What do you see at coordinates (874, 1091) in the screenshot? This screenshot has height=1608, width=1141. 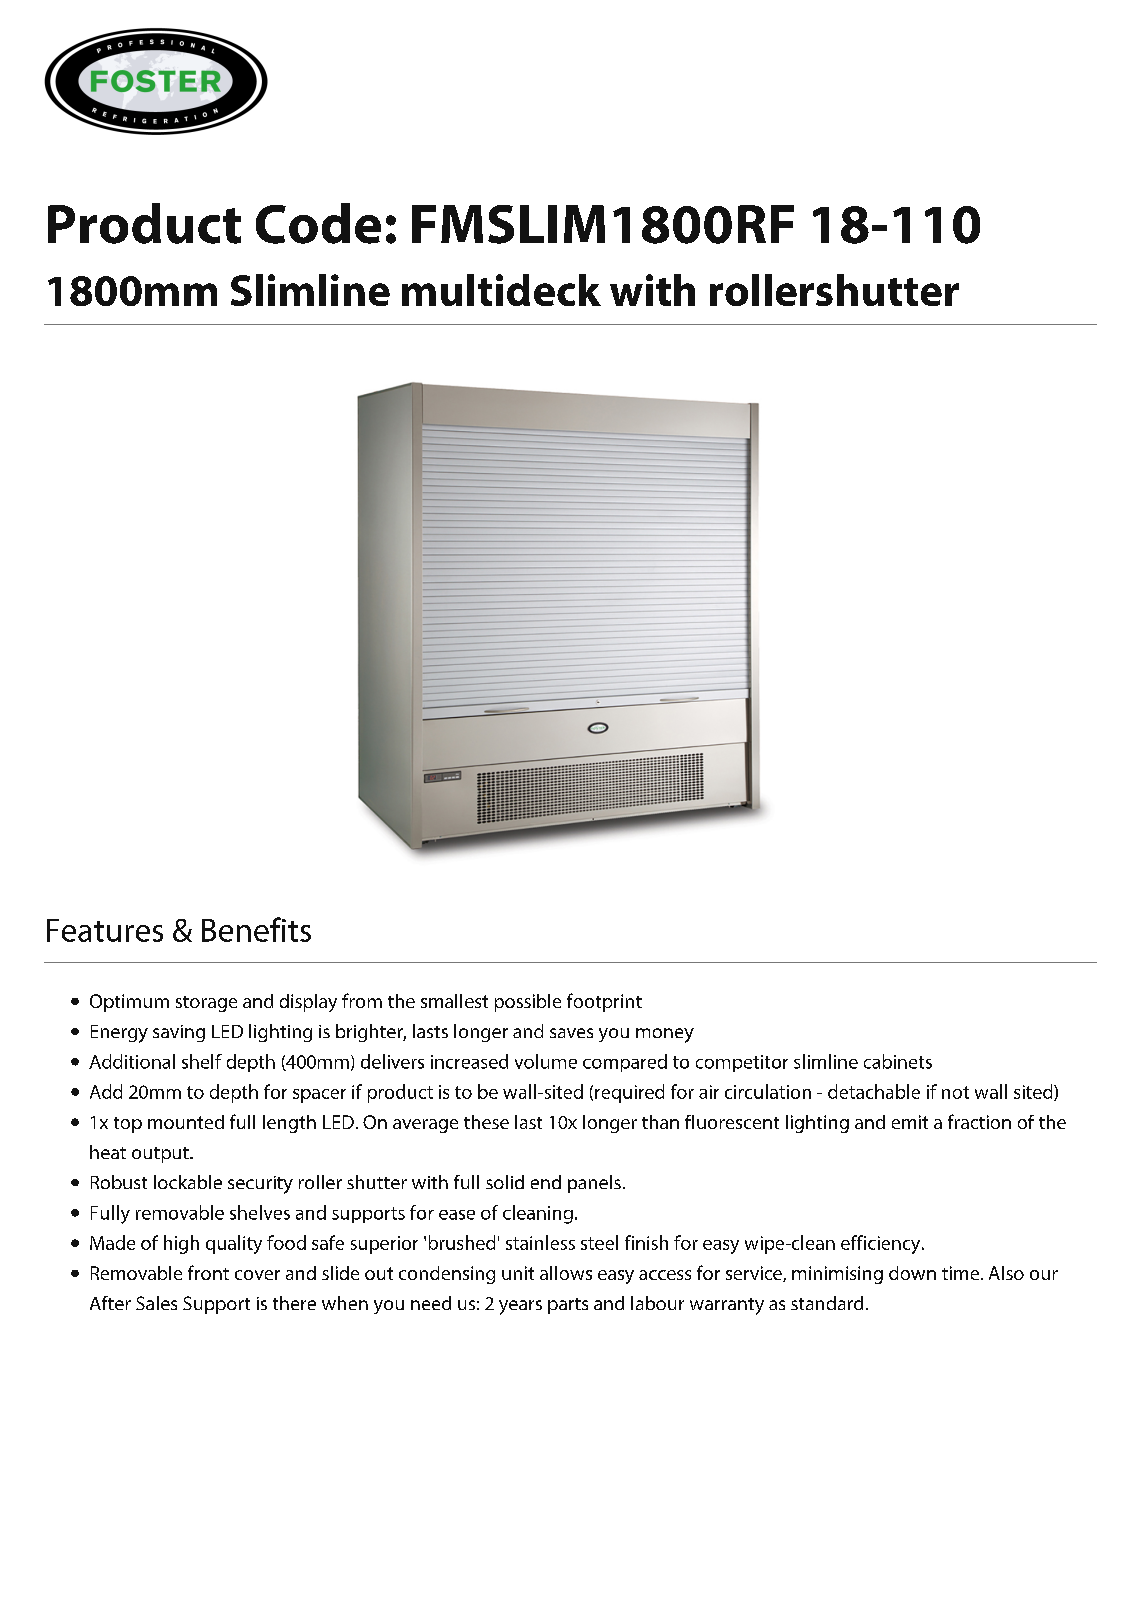 I see `detachable` at bounding box center [874, 1091].
